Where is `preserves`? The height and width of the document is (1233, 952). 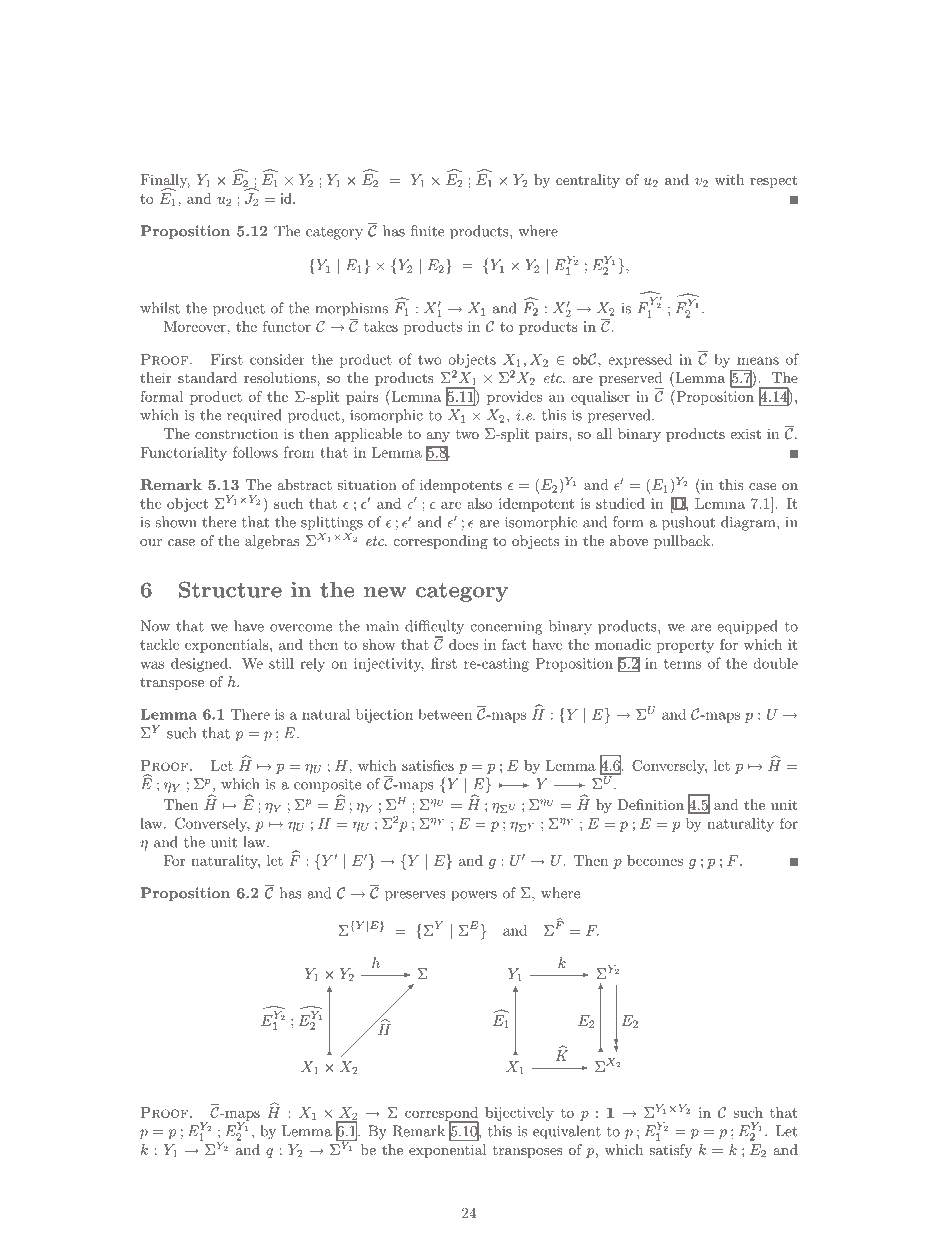
preserves is located at coordinates (415, 896).
